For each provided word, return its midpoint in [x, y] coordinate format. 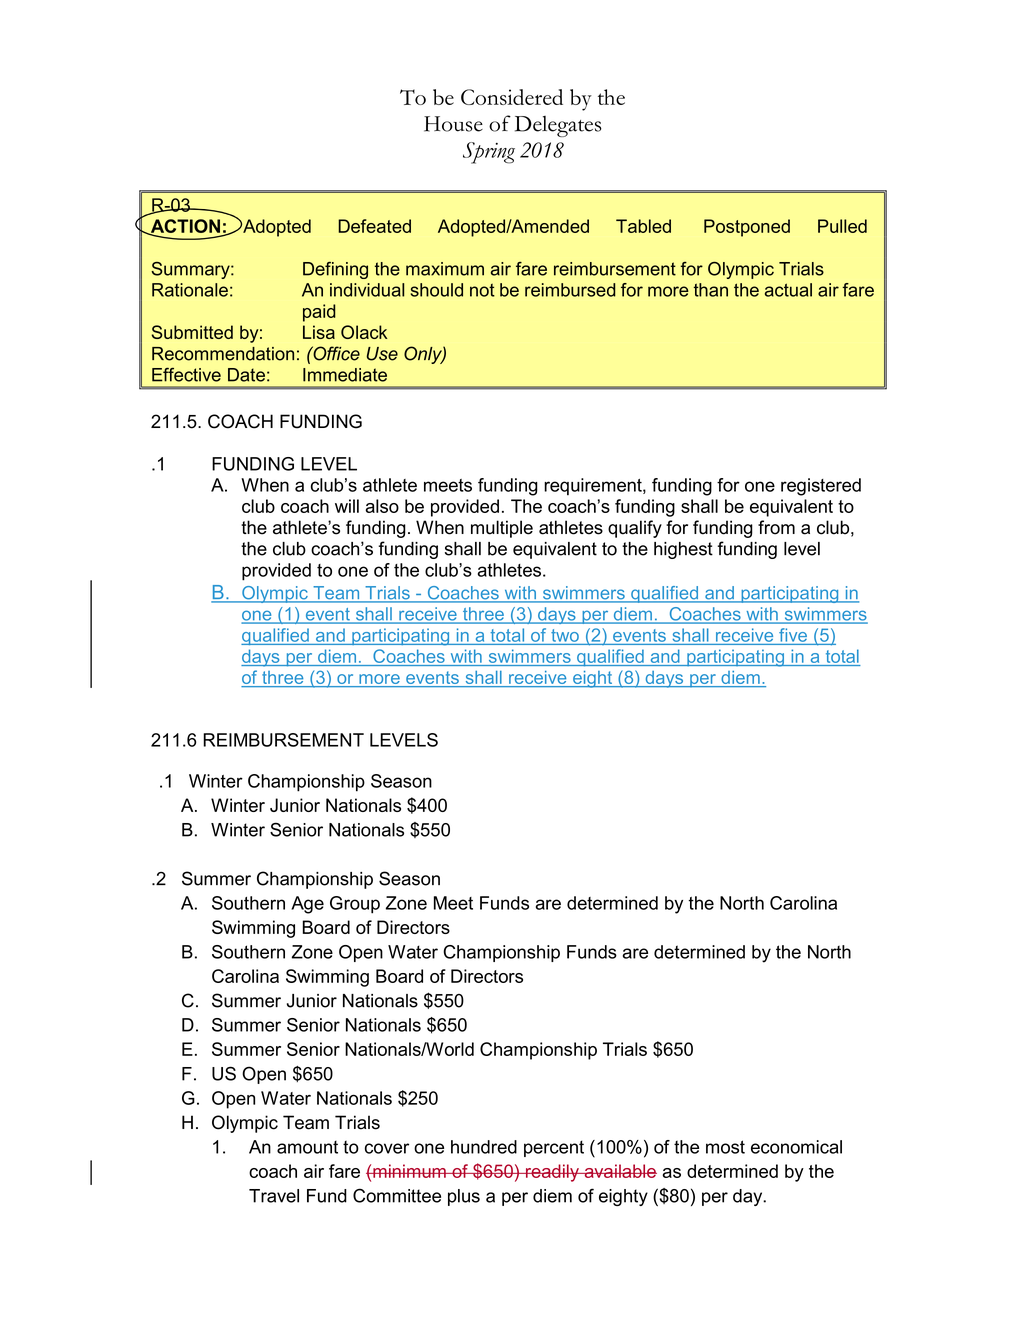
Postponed [747, 228]
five [793, 635]
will [347, 506]
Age [307, 905]
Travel [274, 1196]
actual [788, 290]
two [565, 635]
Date [246, 375]
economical [796, 1147]
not [482, 290]
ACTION [184, 227]
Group [355, 905]
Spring [489, 153]
